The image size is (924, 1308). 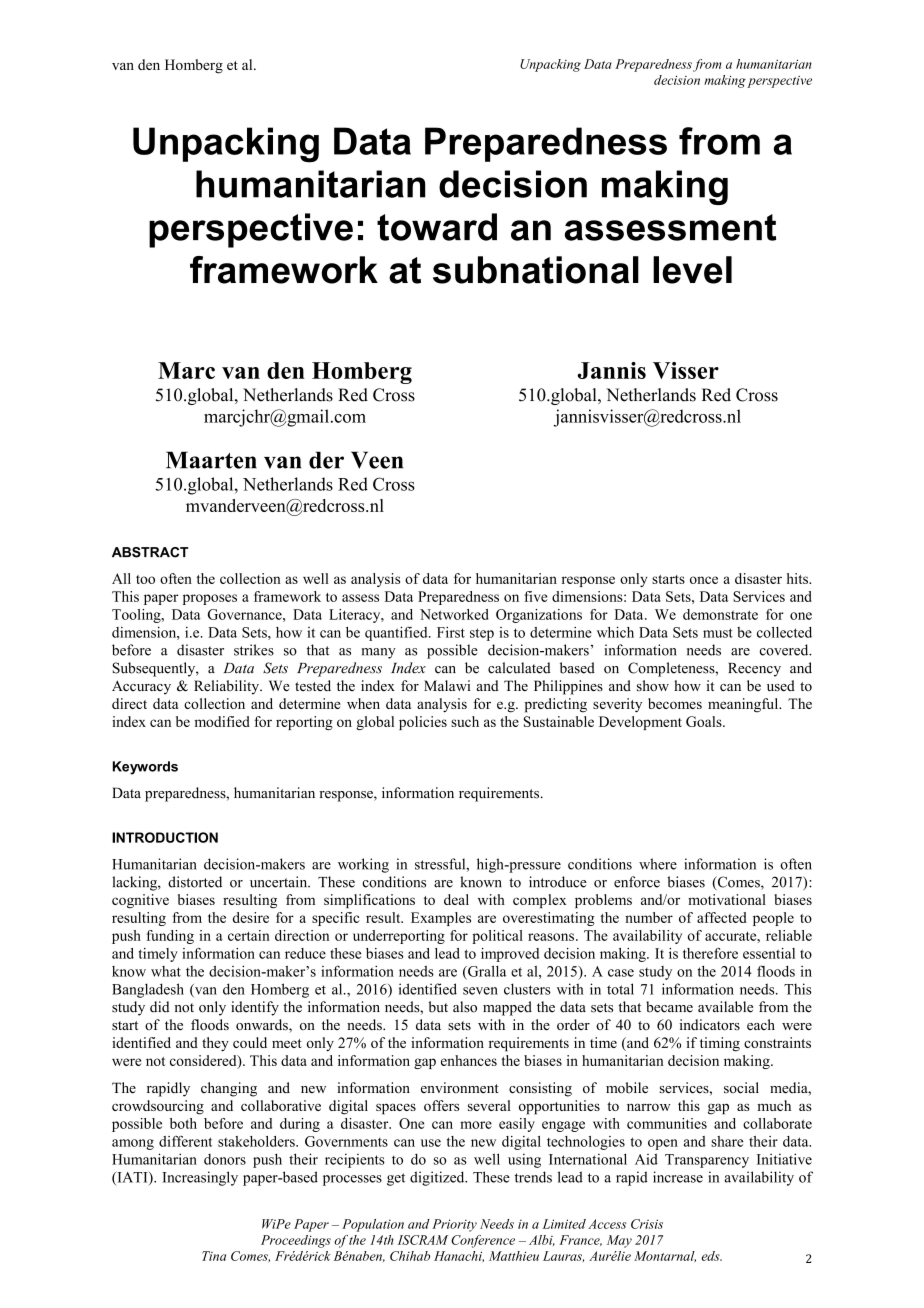 I want to click on once, so click(x=704, y=580).
